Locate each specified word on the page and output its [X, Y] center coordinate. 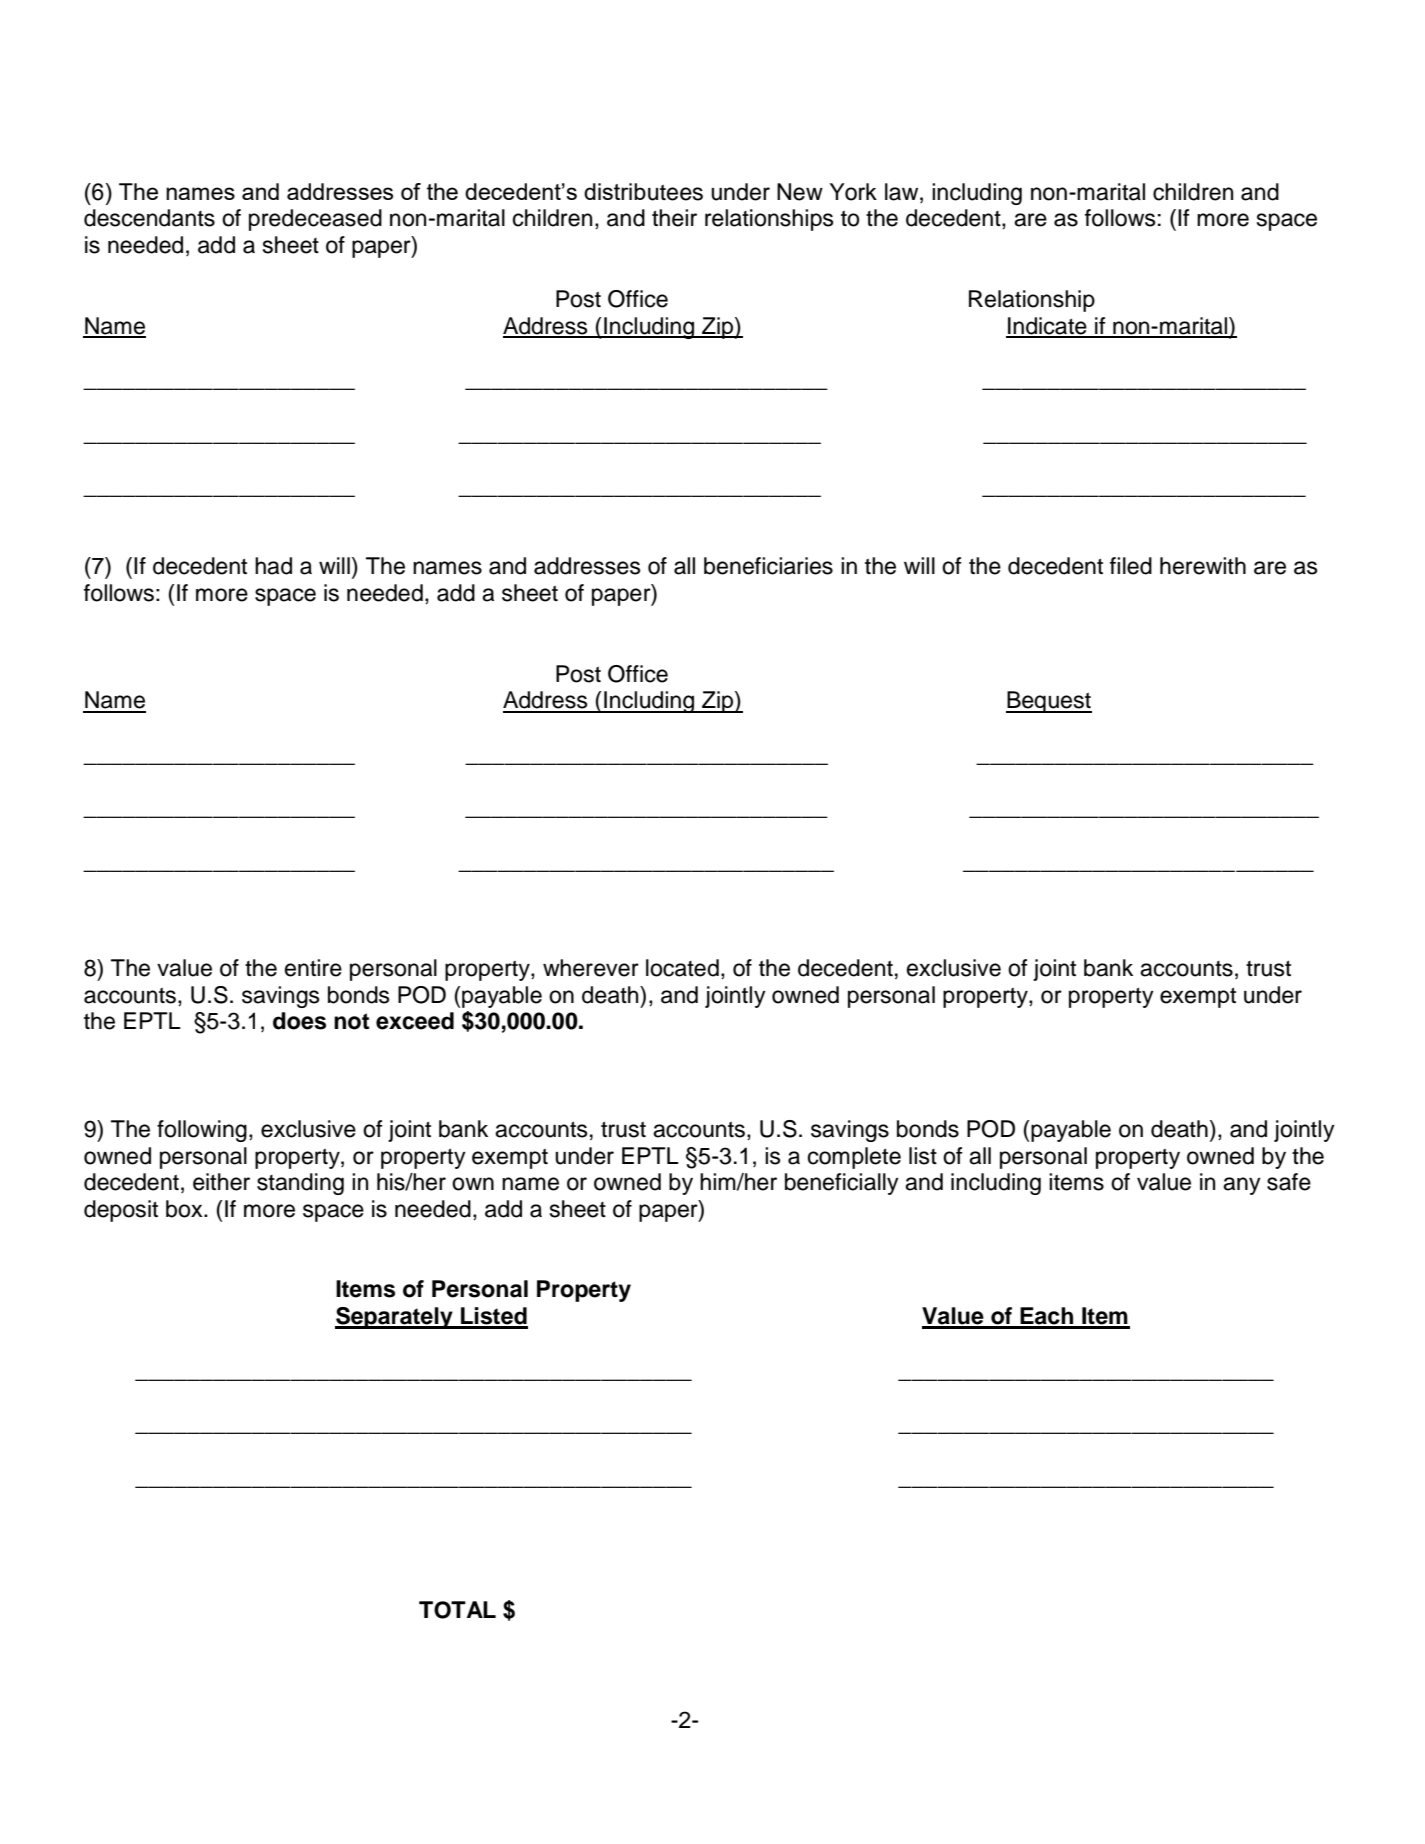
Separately [395, 1318]
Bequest [1049, 702]
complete [854, 1158]
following [202, 1131]
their [674, 218]
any [1242, 1186]
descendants [149, 218]
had [273, 566]
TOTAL [457, 1610]
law [903, 192]
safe [1289, 1182]
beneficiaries [768, 566]
